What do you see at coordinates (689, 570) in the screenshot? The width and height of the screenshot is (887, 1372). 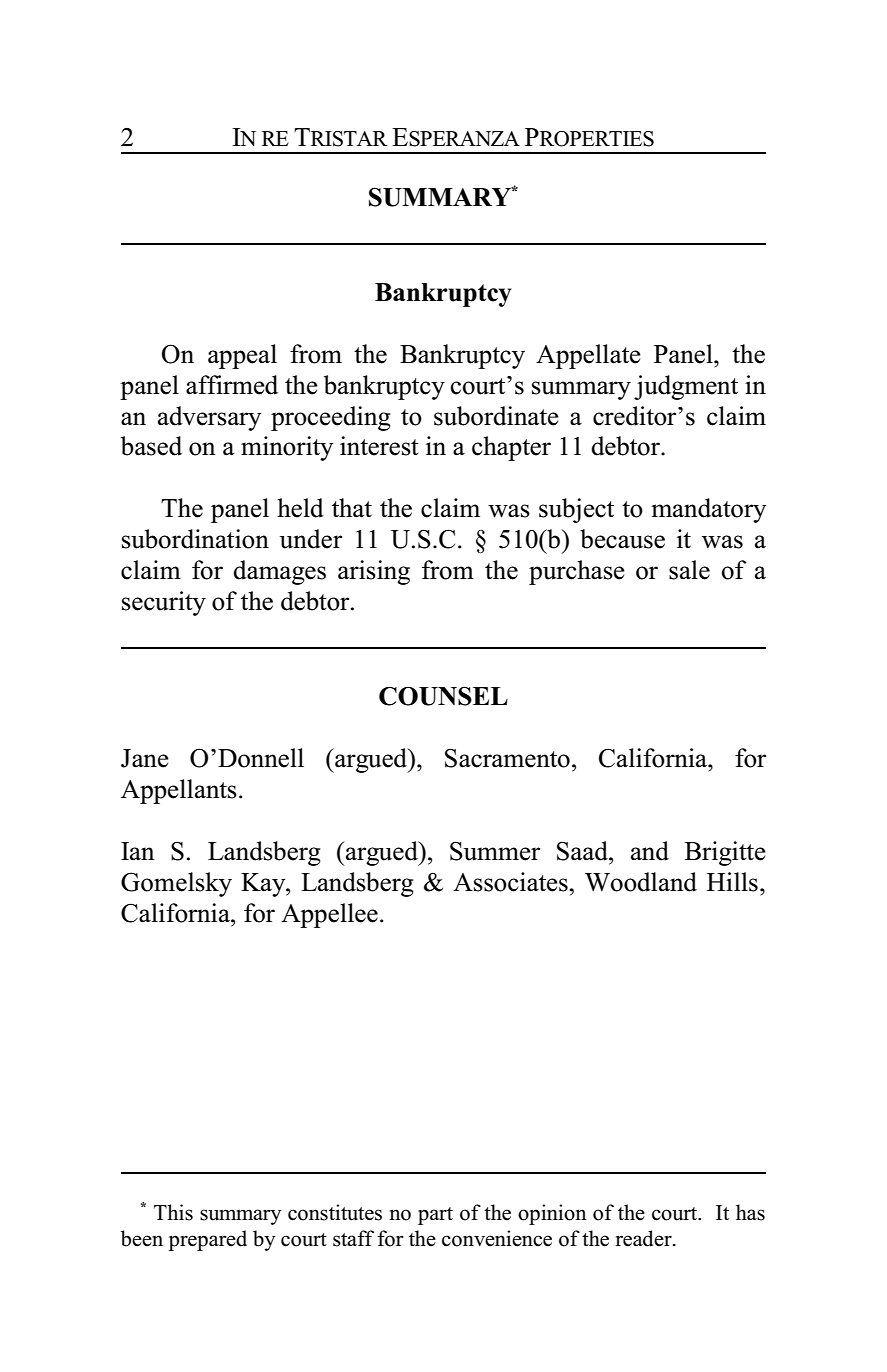 I see `sale` at bounding box center [689, 570].
